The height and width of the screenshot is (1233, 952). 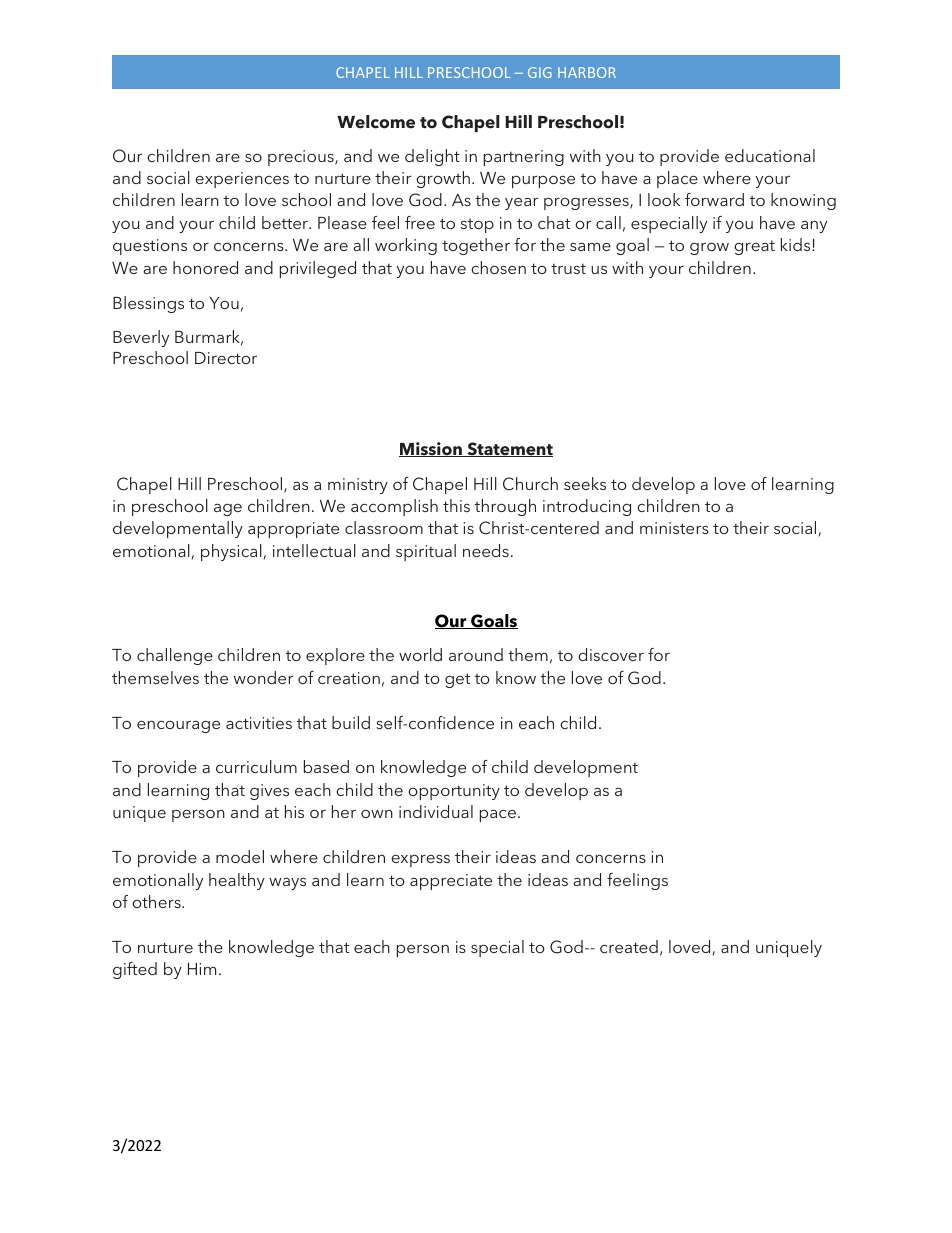 What do you see at coordinates (498, 815) in the screenshot?
I see `pace` at bounding box center [498, 815].
